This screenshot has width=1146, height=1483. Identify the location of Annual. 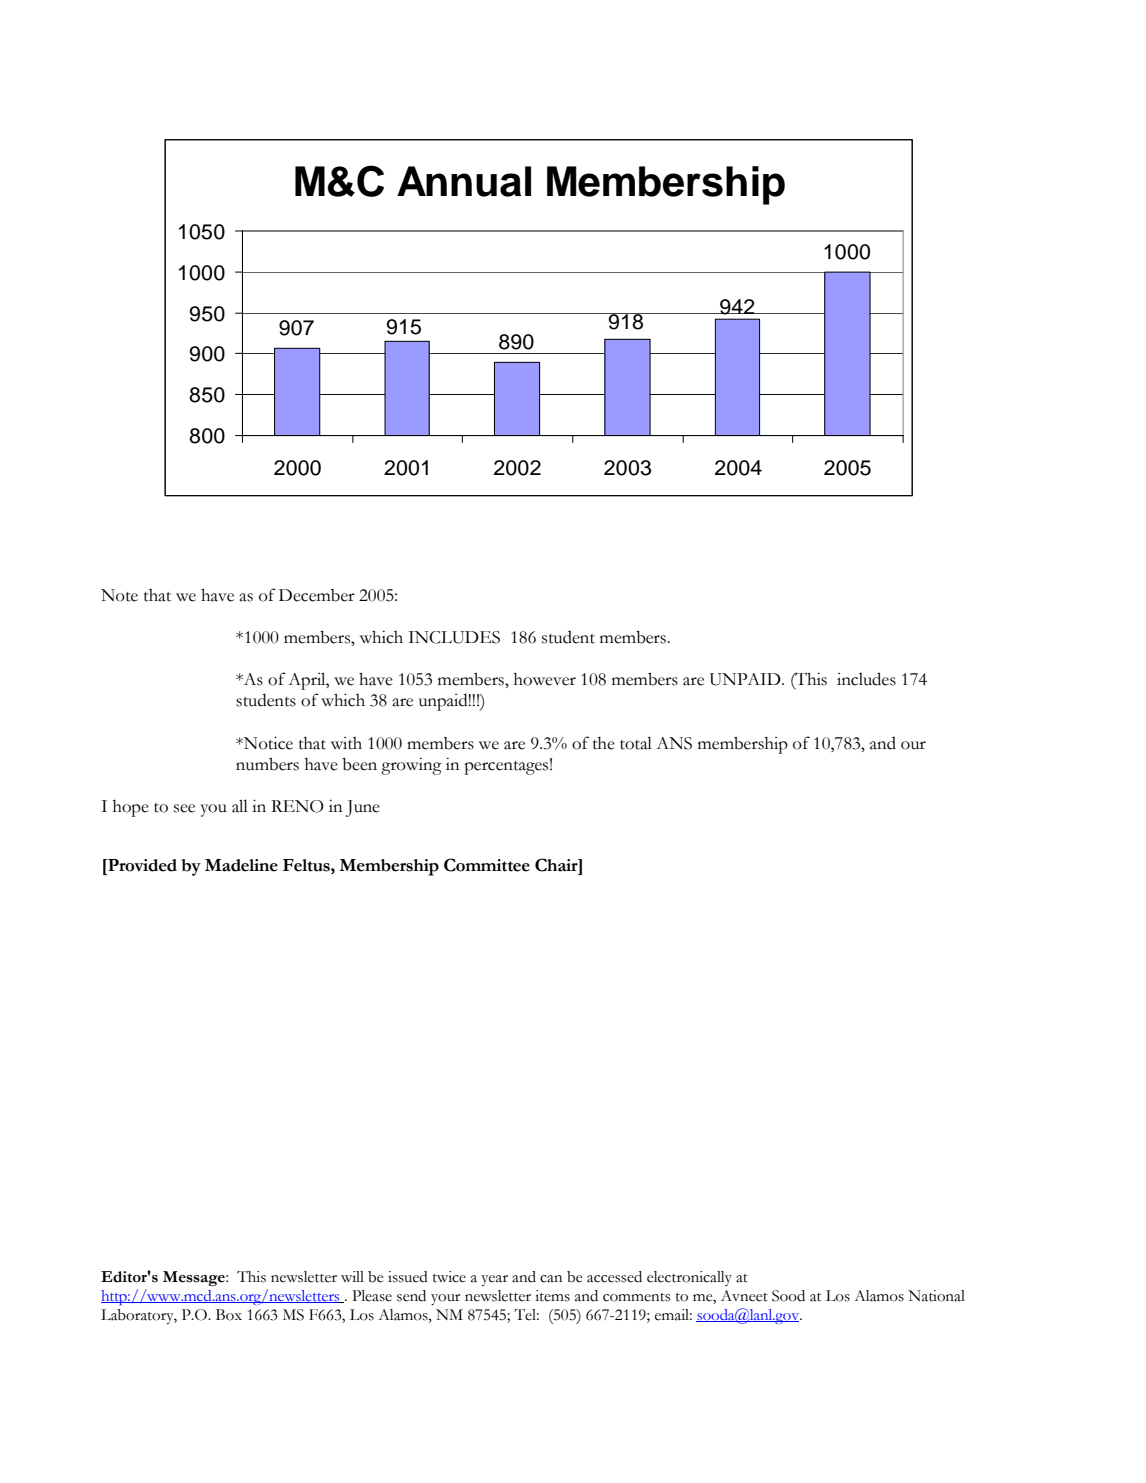
(464, 181).
